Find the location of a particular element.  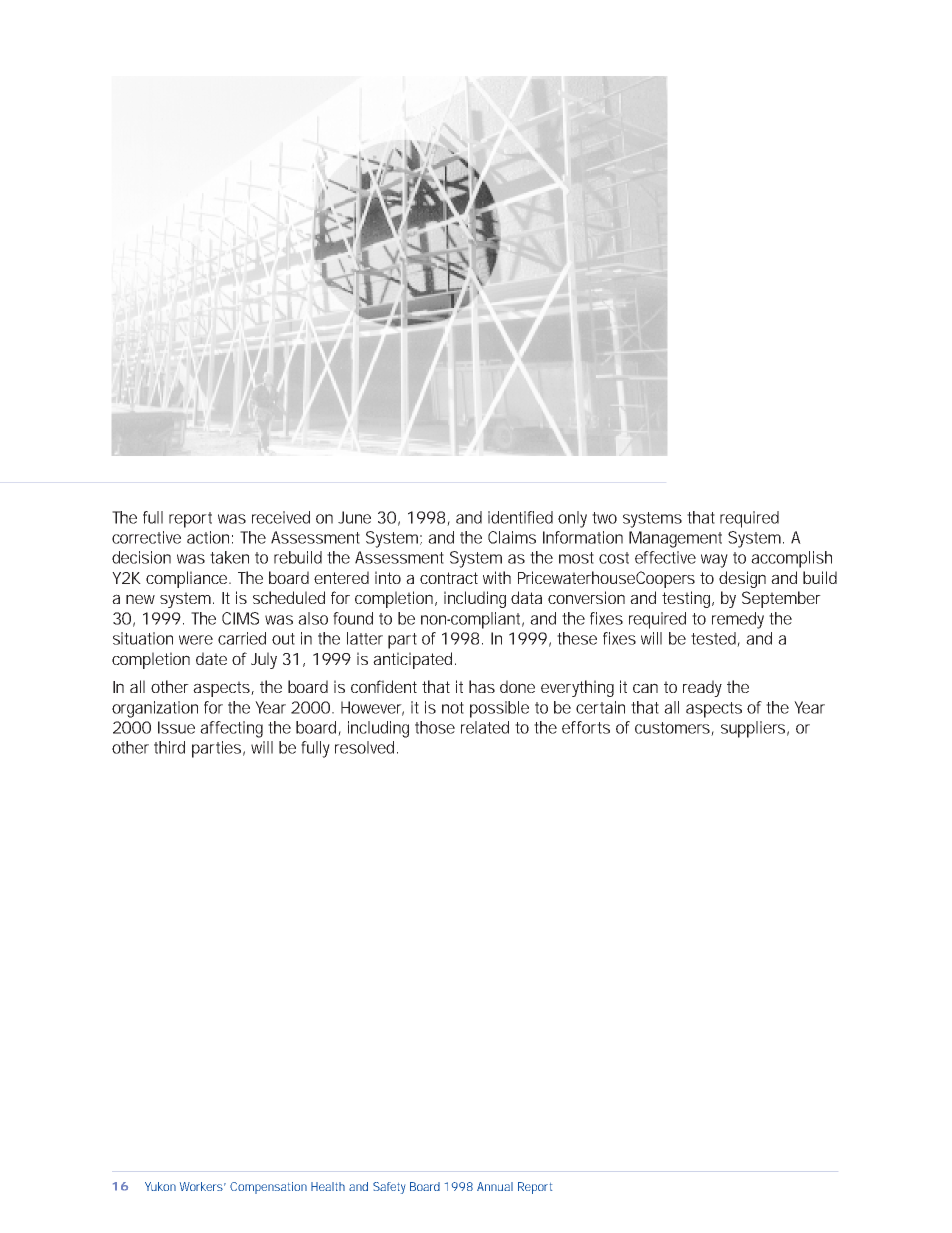

efforts is located at coordinates (586, 727).
